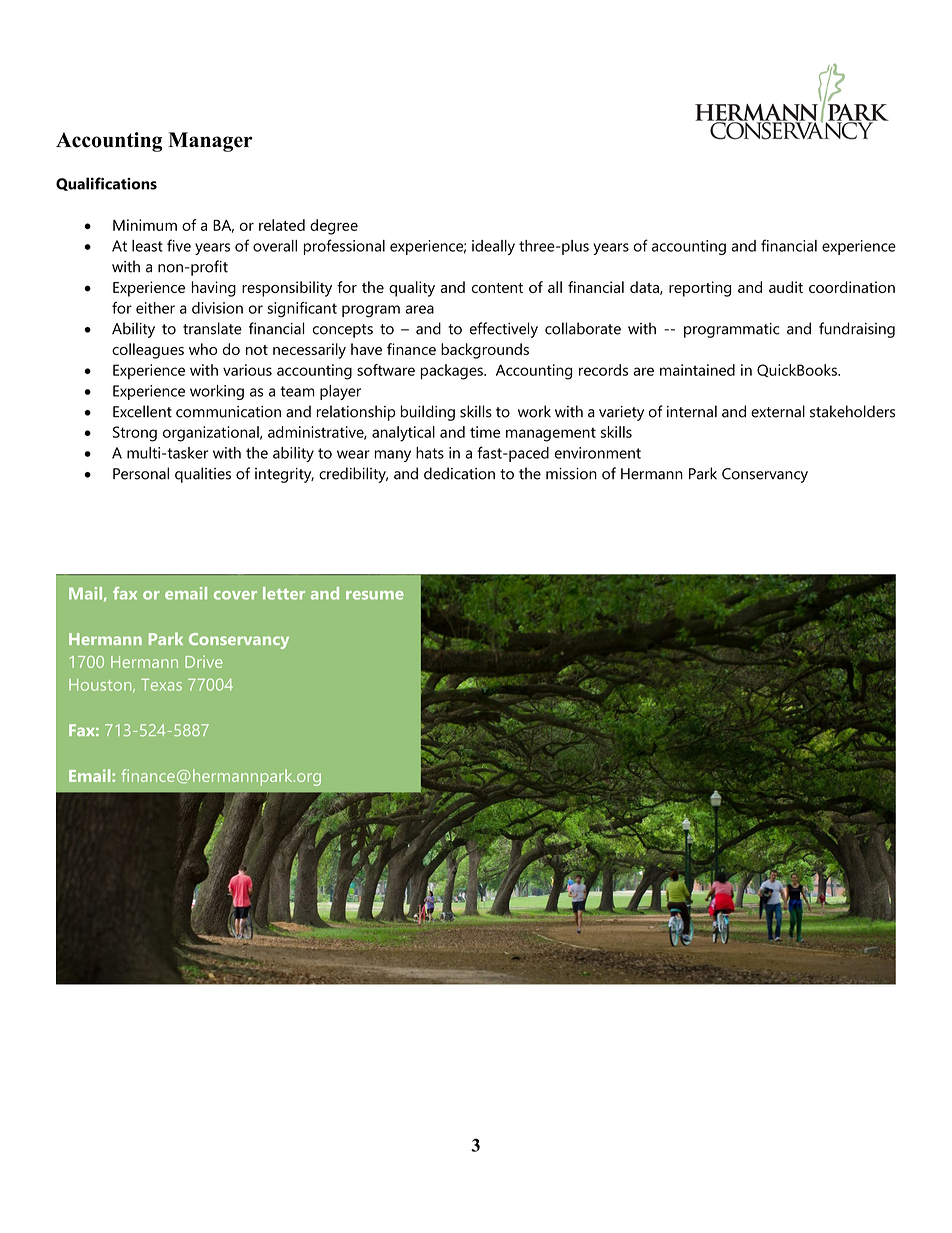 The image size is (952, 1233). What do you see at coordinates (228, 412) in the image?
I see `communication` at bounding box center [228, 412].
